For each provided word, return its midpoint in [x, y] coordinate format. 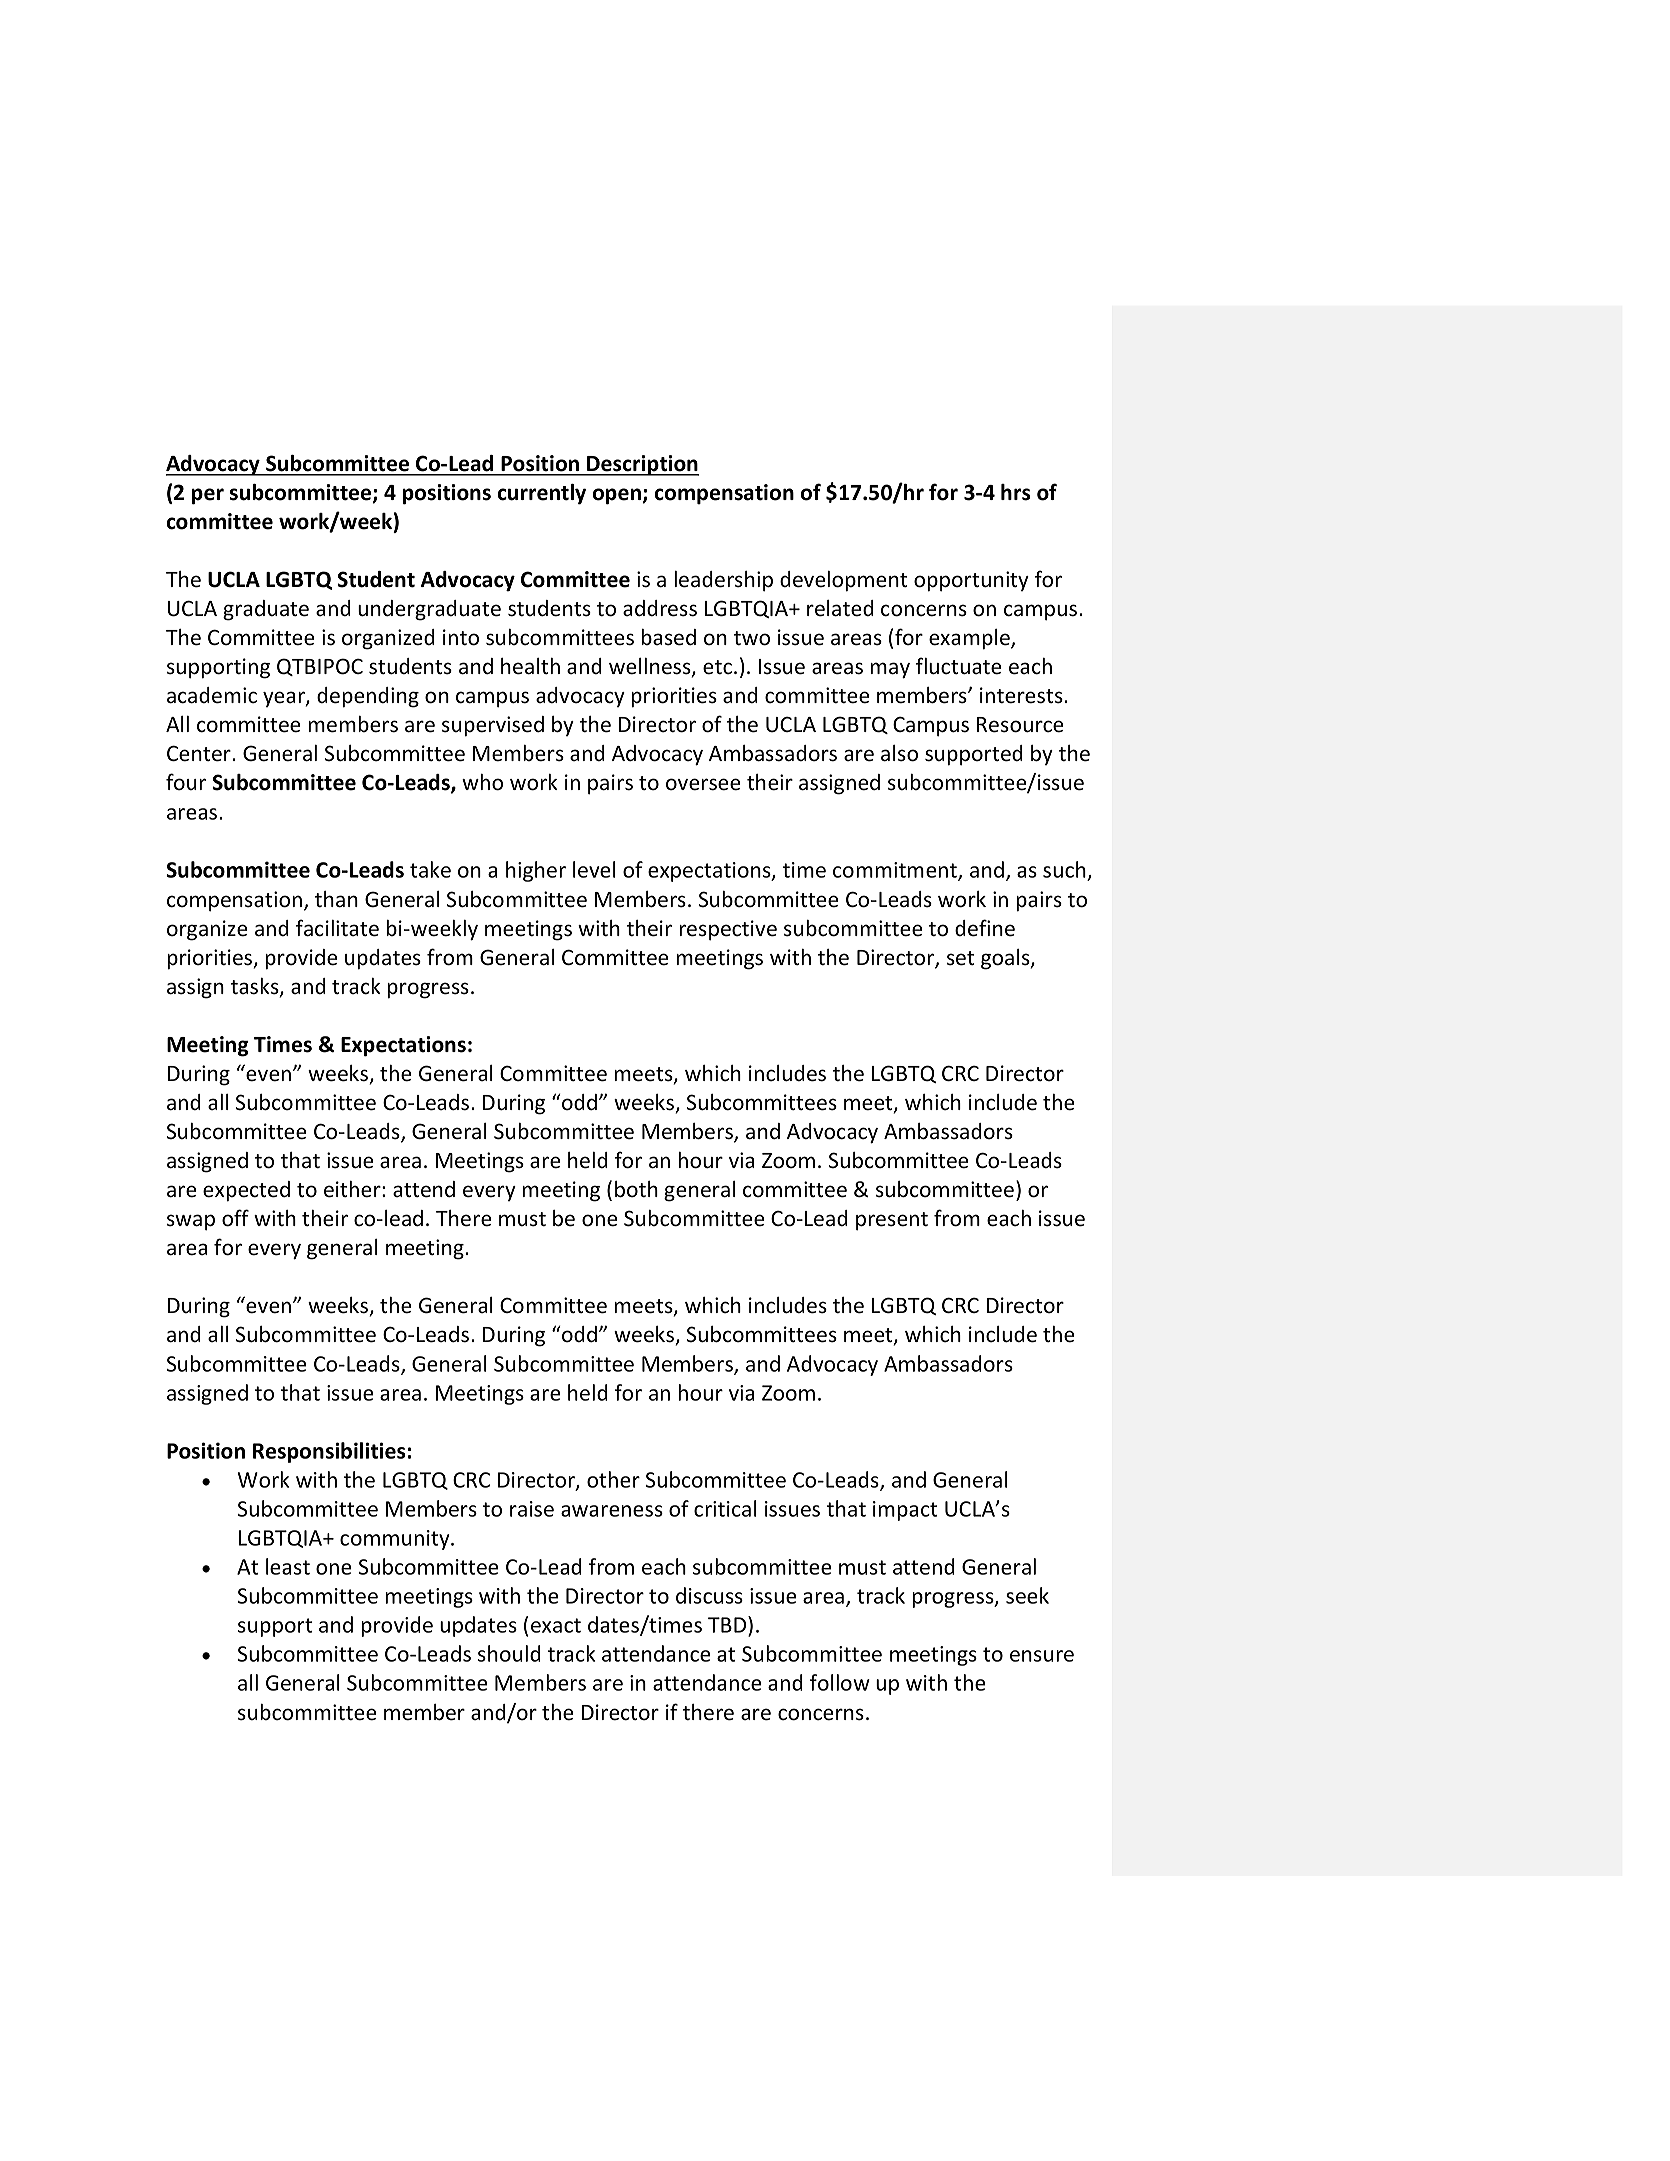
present [892, 1221]
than [336, 899]
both [636, 1189]
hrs [1016, 492]
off [235, 1218]
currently [542, 494]
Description [642, 465]
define [985, 928]
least [288, 1566]
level [594, 869]
